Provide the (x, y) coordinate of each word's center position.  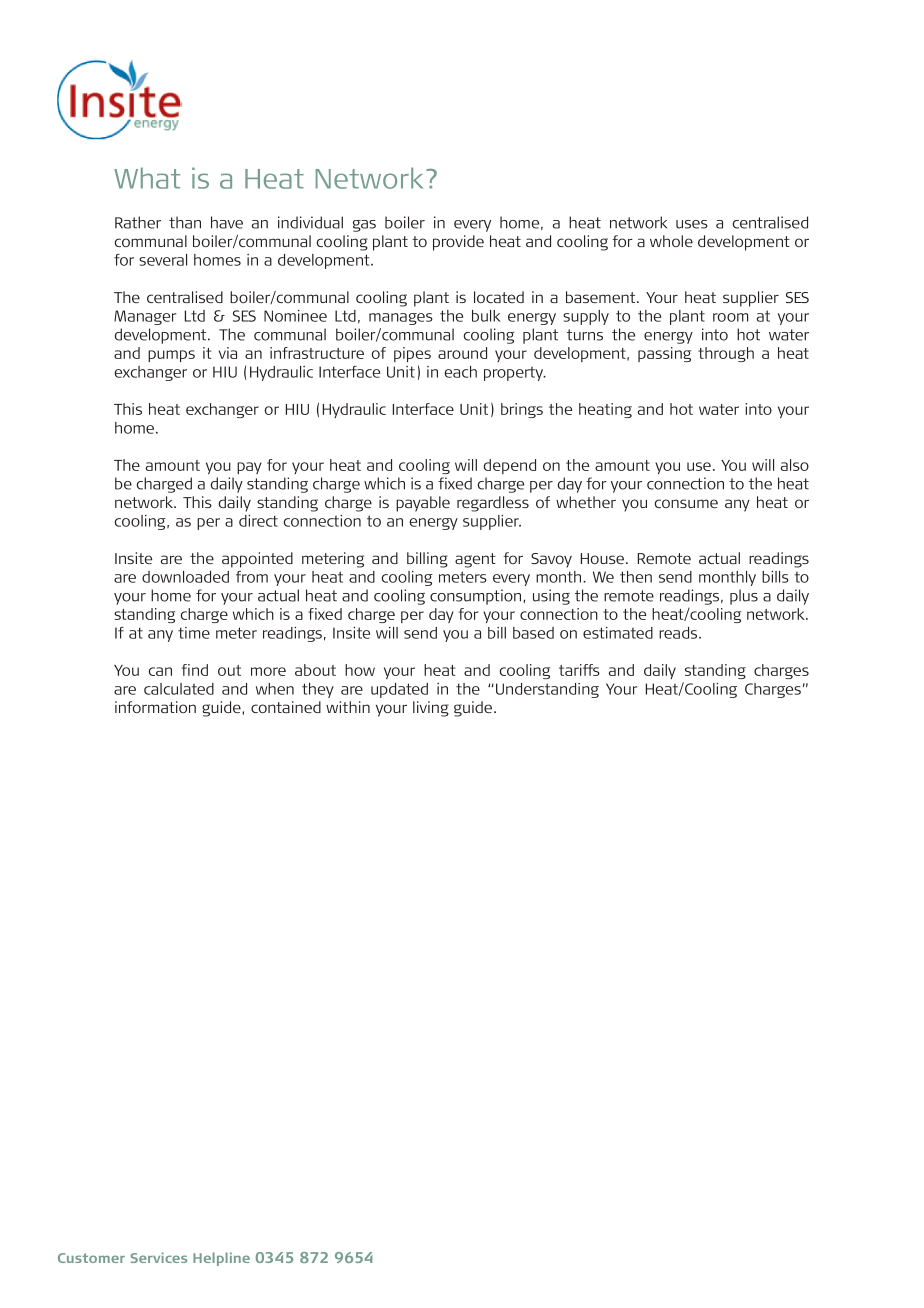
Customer (91, 1258)
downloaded (185, 577)
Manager (145, 317)
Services (159, 1257)
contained (286, 707)
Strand (719, 558)
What (147, 178)
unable (680, 633)
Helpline (221, 1259)
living (431, 709)
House (604, 558)
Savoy (551, 560)
